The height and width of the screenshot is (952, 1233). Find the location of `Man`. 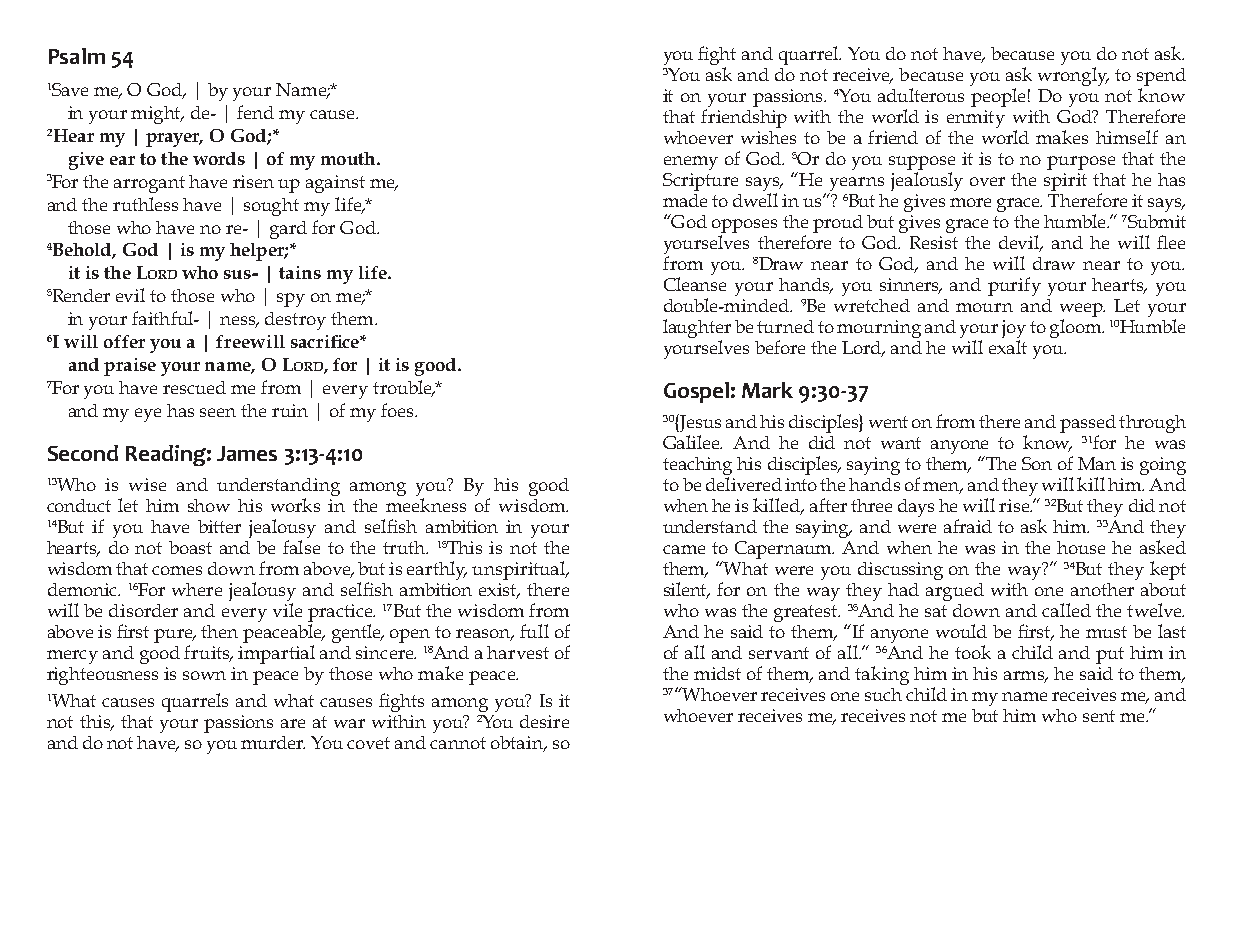

Man is located at coordinates (1097, 463).
